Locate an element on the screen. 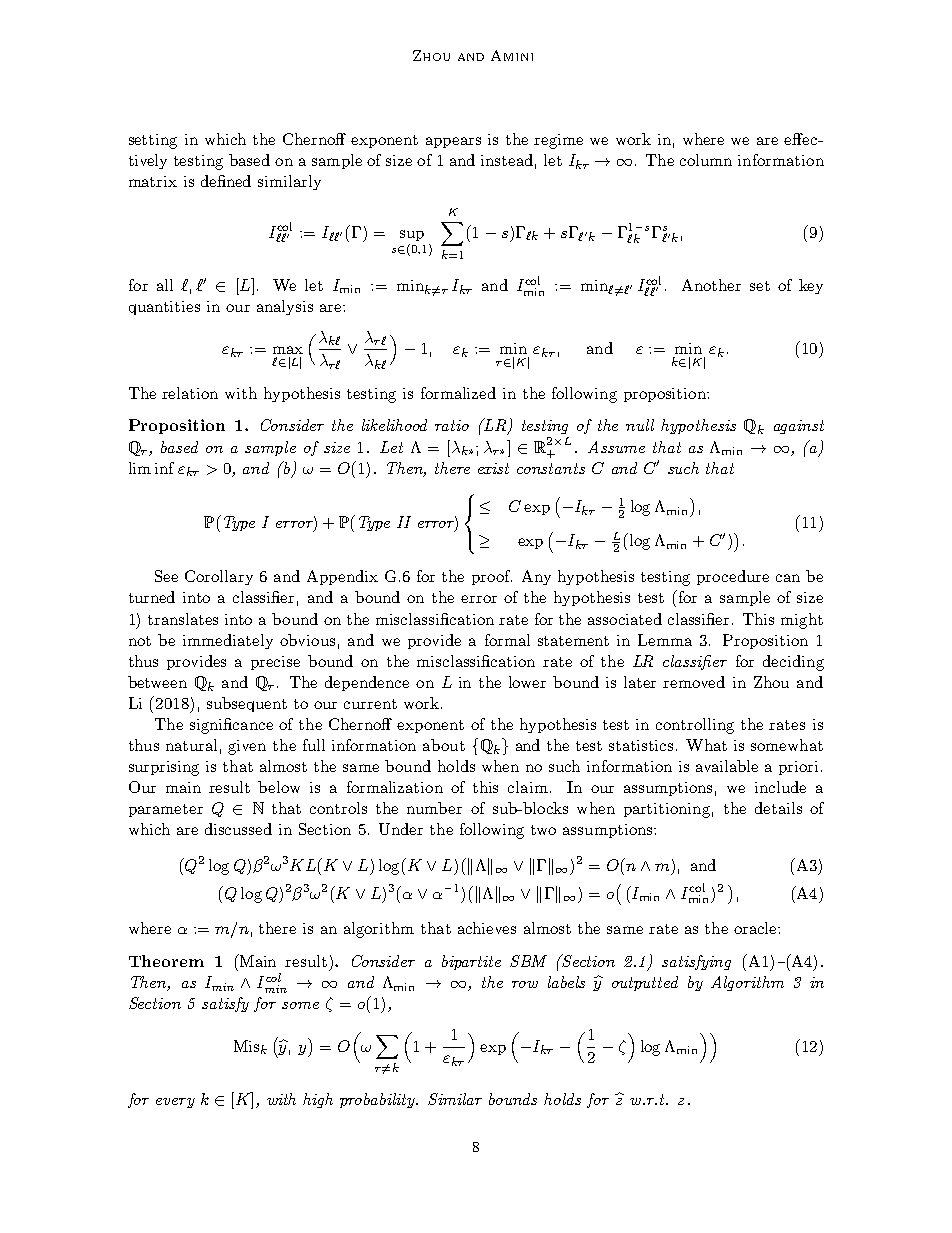 The height and width of the screenshot is (1233, 952). proof is located at coordinates (492, 577).
